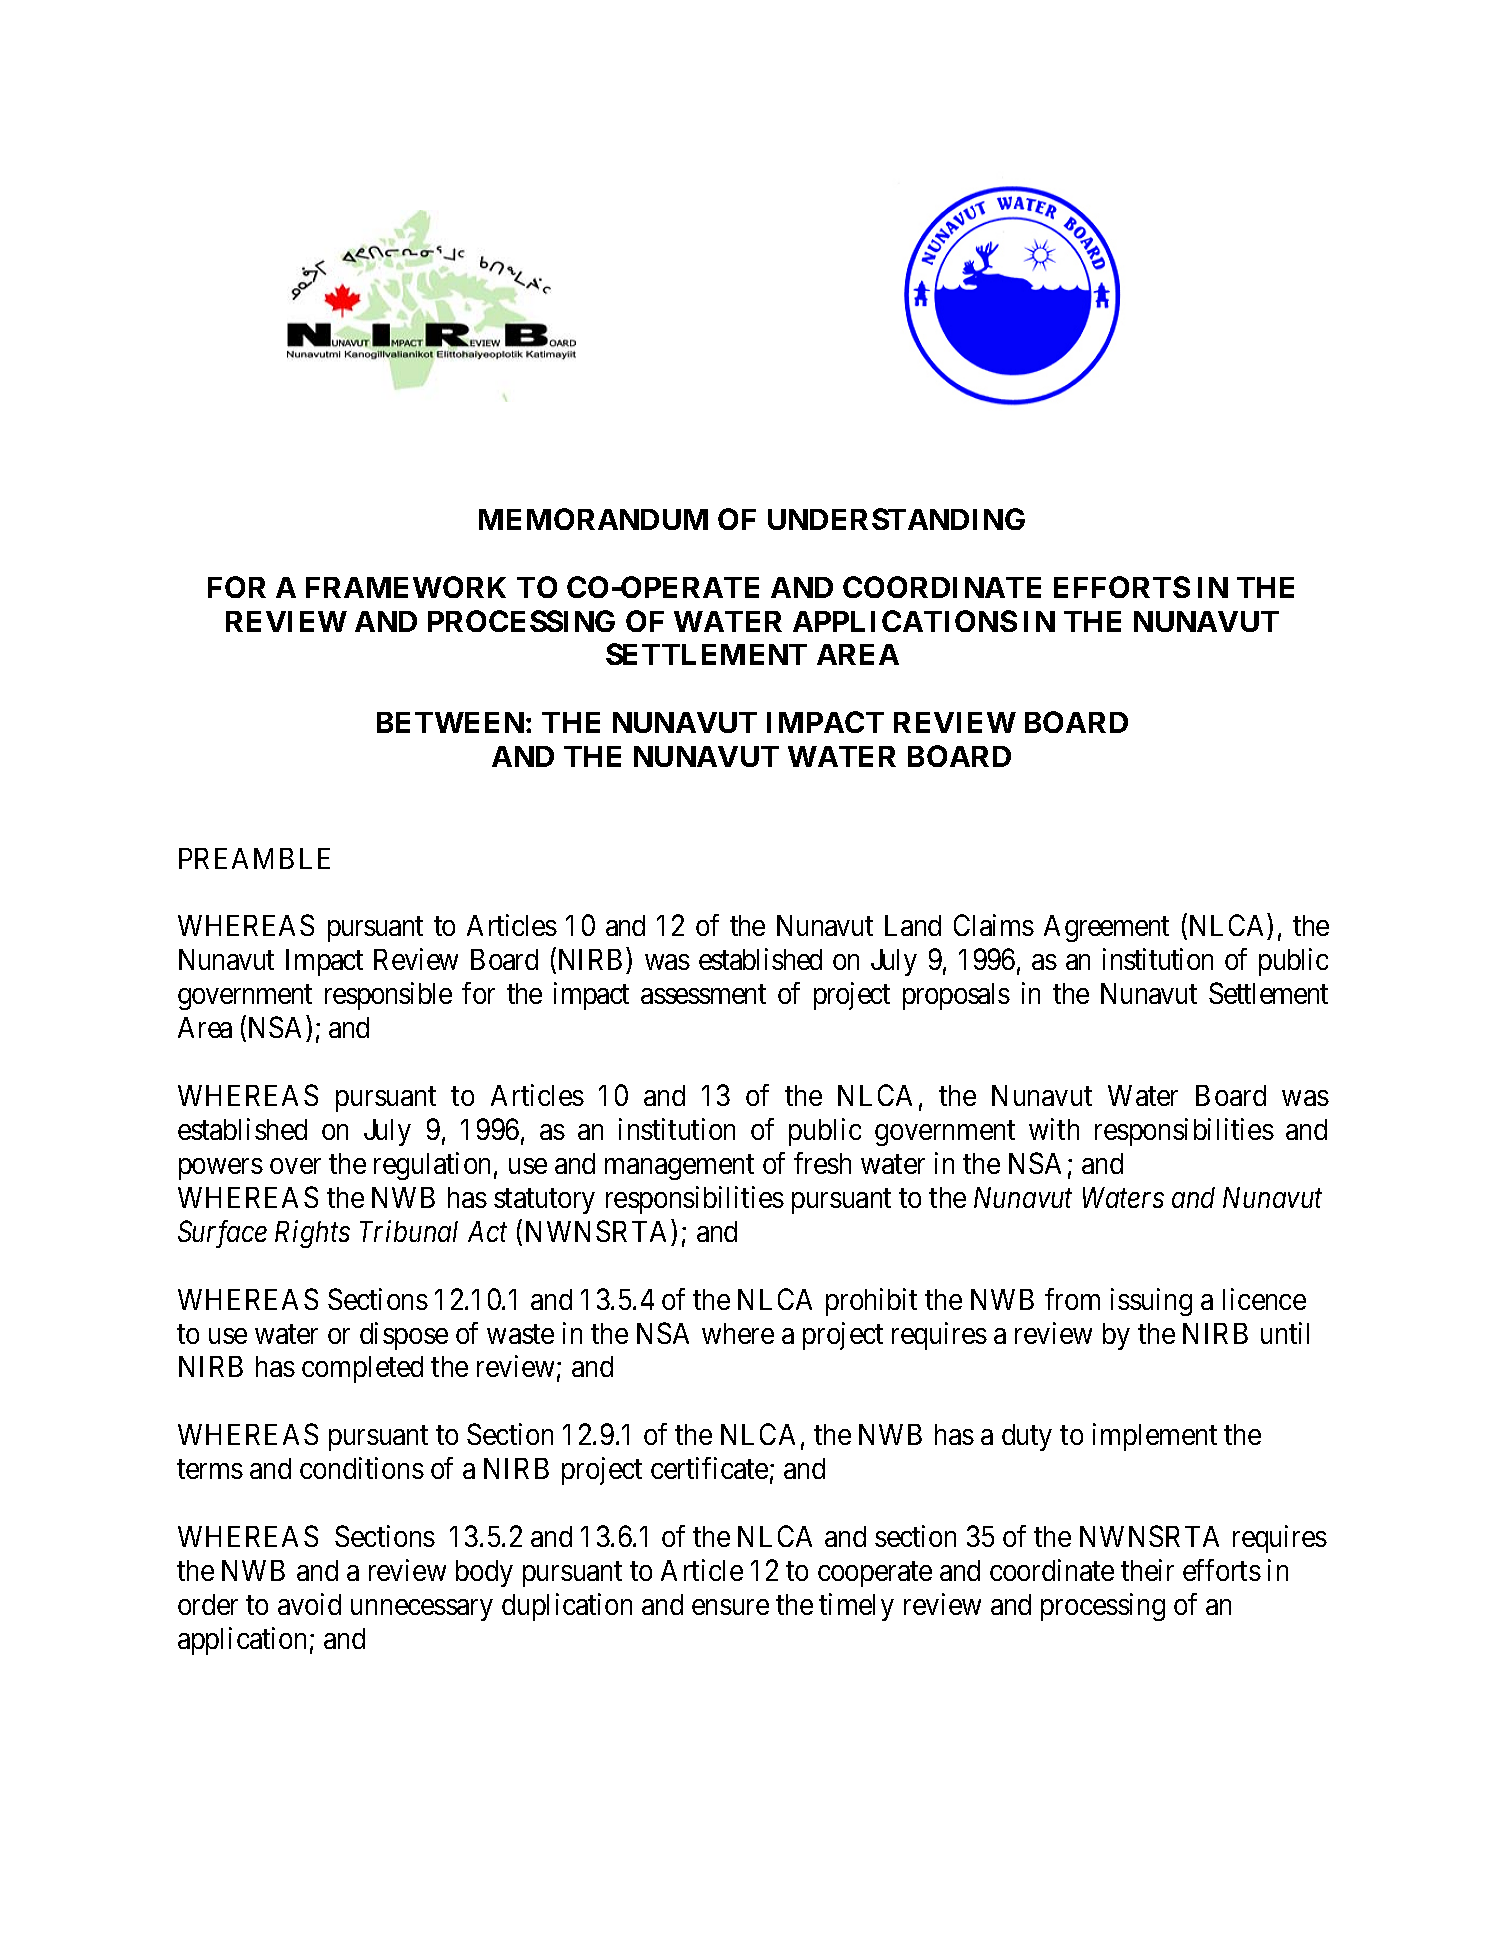 The height and width of the screenshot is (1947, 1505). Describe the element at coordinates (406, 587) in the screenshot. I see `FRAMEWORK` at that location.
